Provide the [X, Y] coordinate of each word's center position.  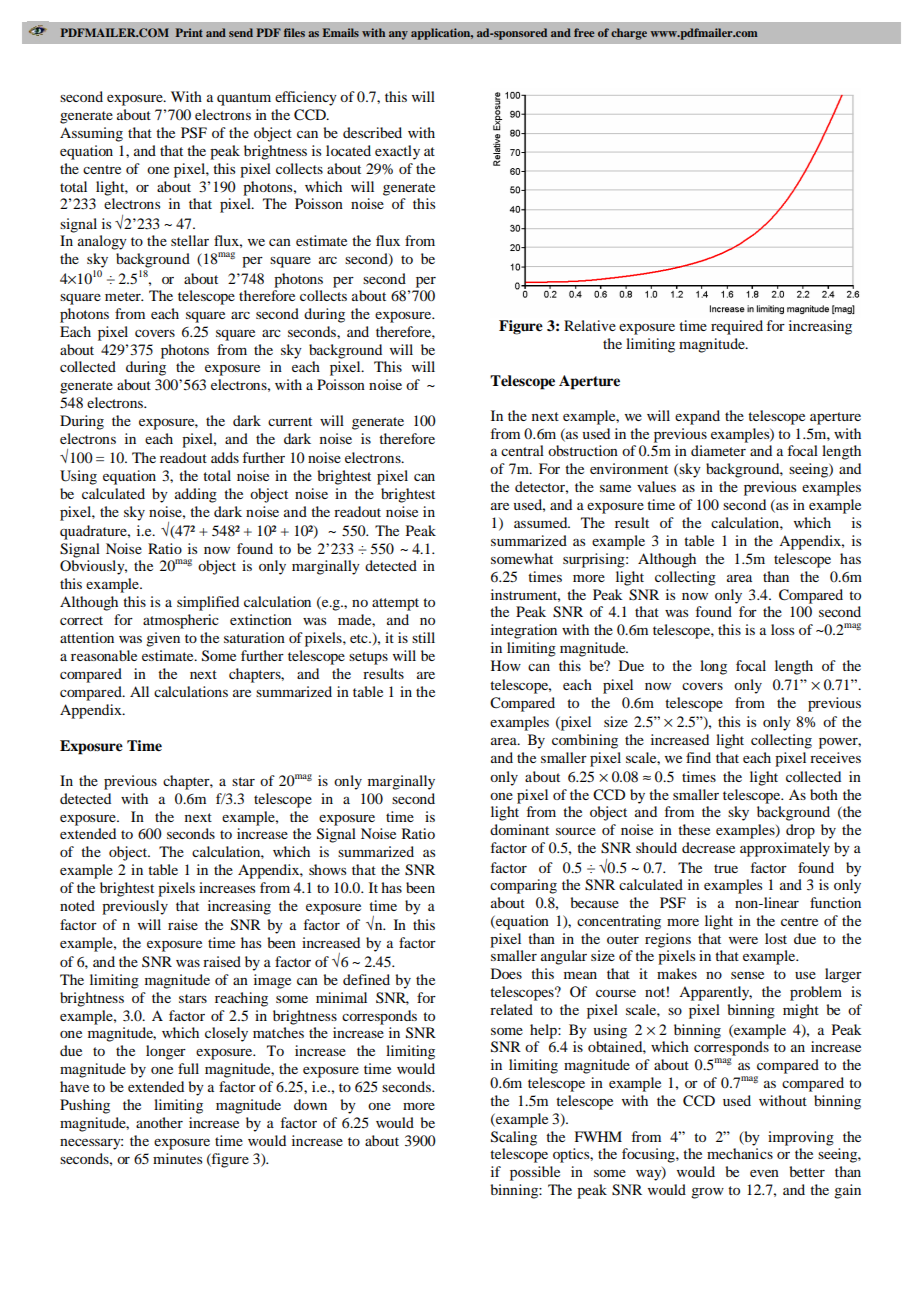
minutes [177, 1158]
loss [782, 629]
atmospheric [181, 621]
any [398, 35]
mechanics [740, 1153]
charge [629, 34]
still [423, 637]
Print [189, 32]
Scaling [514, 1138]
